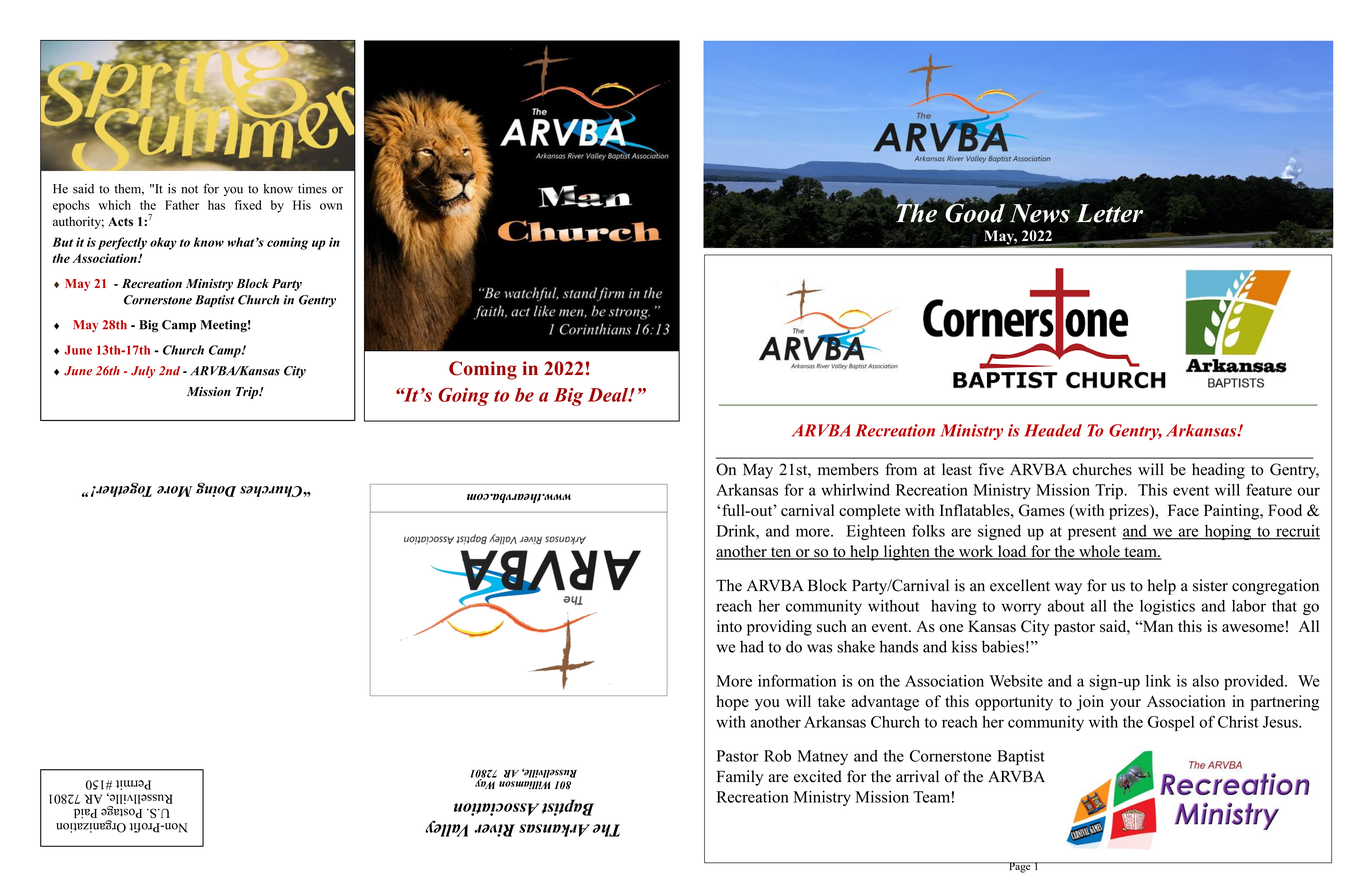  What do you see at coordinates (729, 626) in the page?
I see `into` at bounding box center [729, 626].
